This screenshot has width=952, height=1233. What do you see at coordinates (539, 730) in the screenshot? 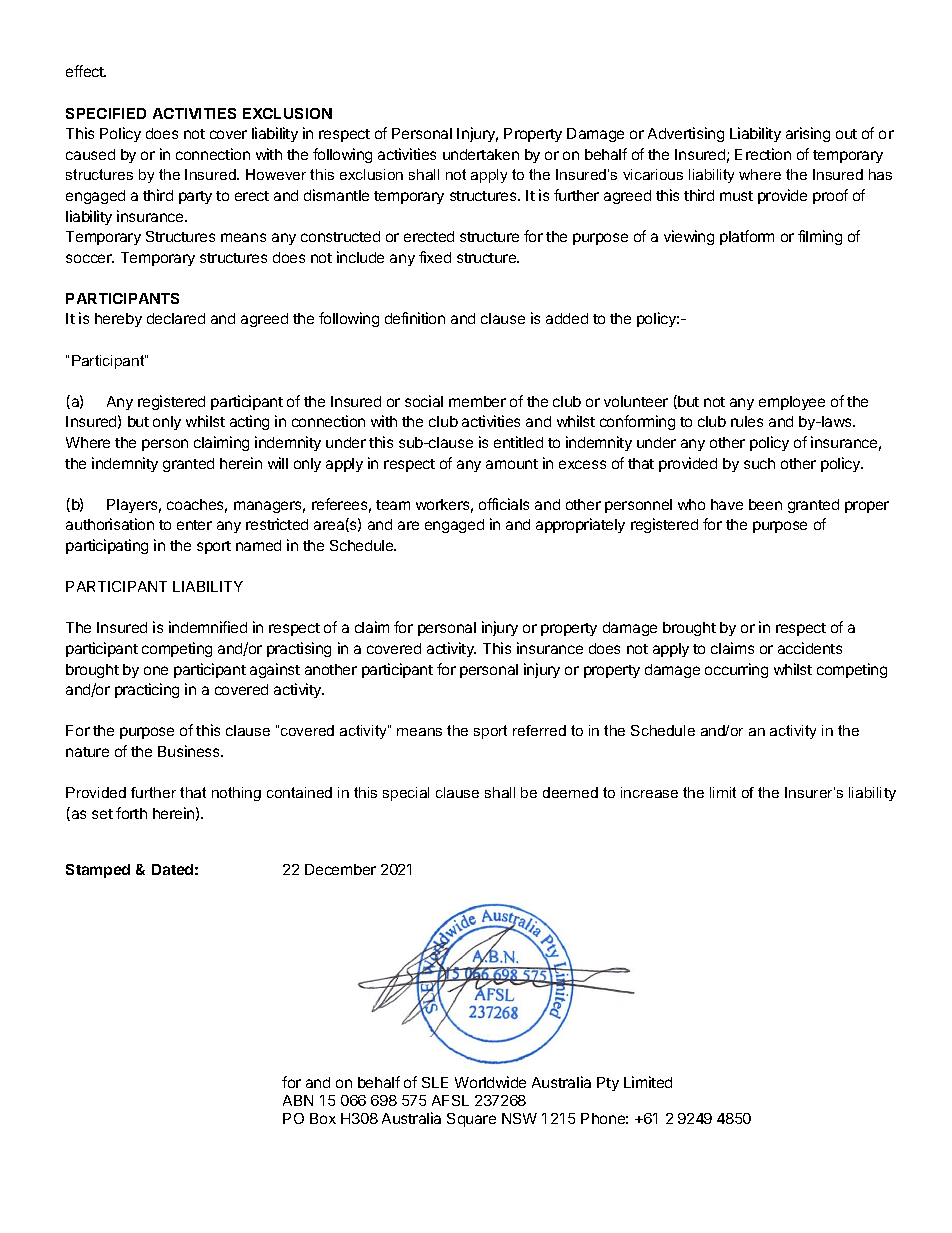
I see `referred` at bounding box center [539, 730].
